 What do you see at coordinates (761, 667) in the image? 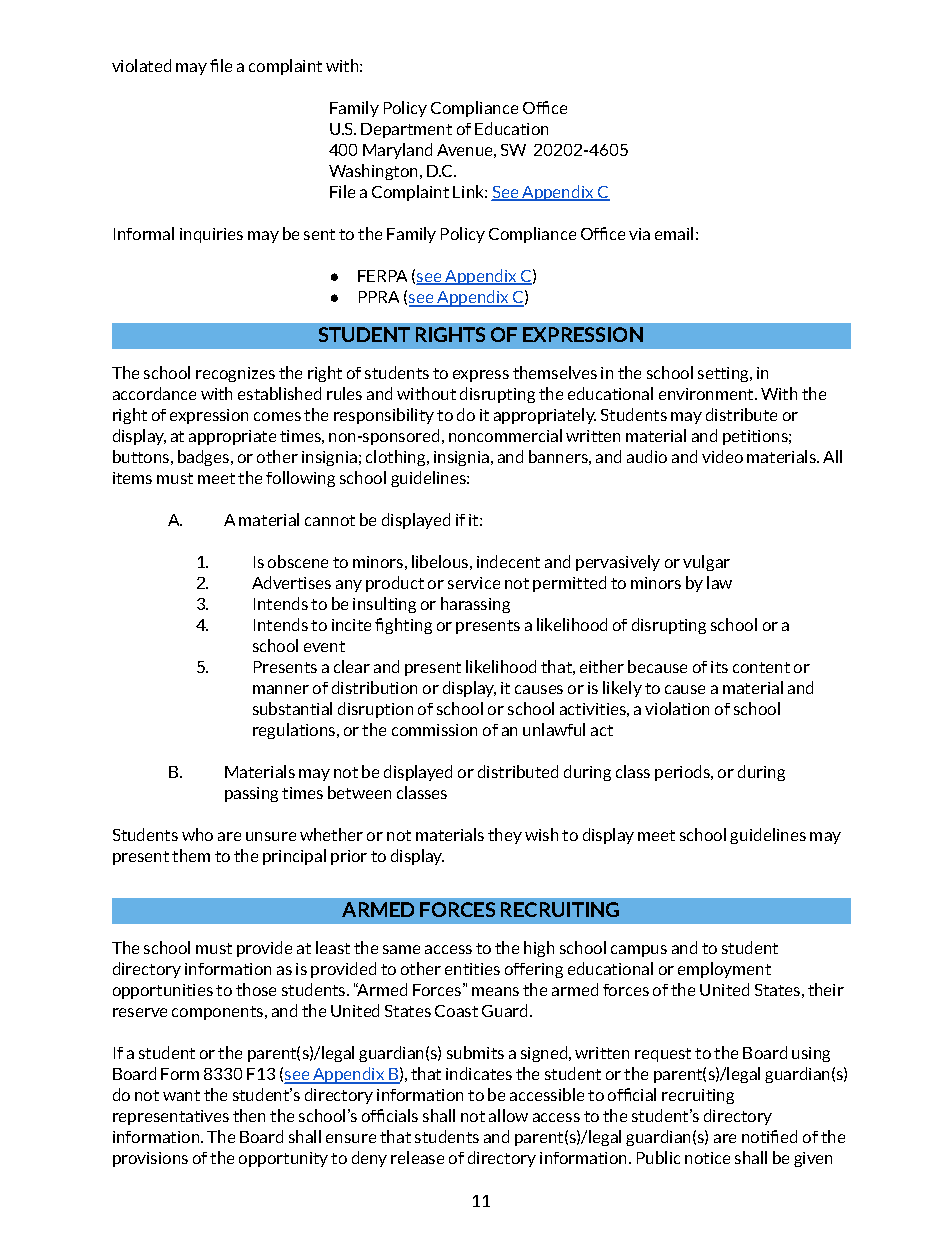
I see `content` at bounding box center [761, 667].
